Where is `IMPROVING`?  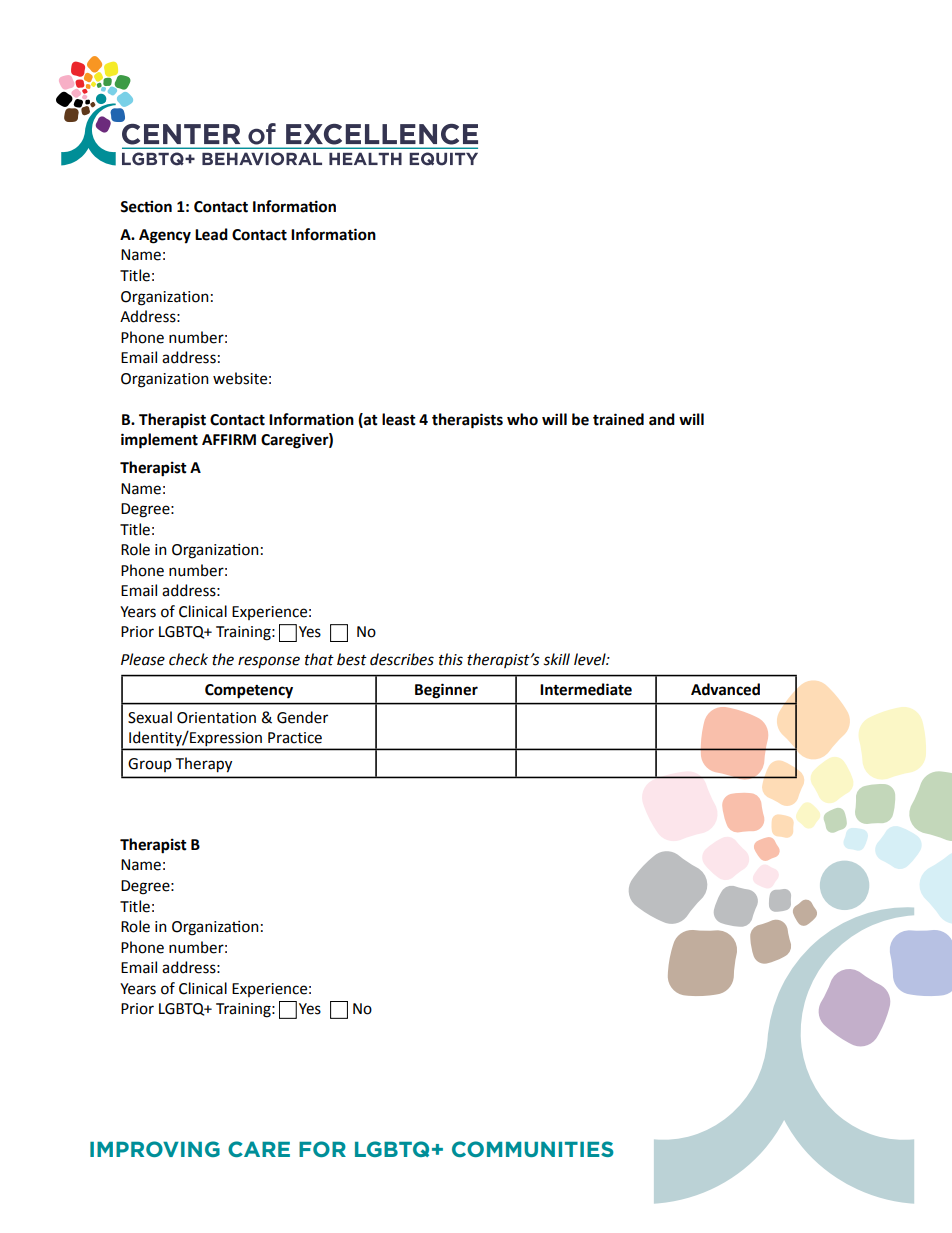 IMPROVING is located at coordinates (155, 1149).
